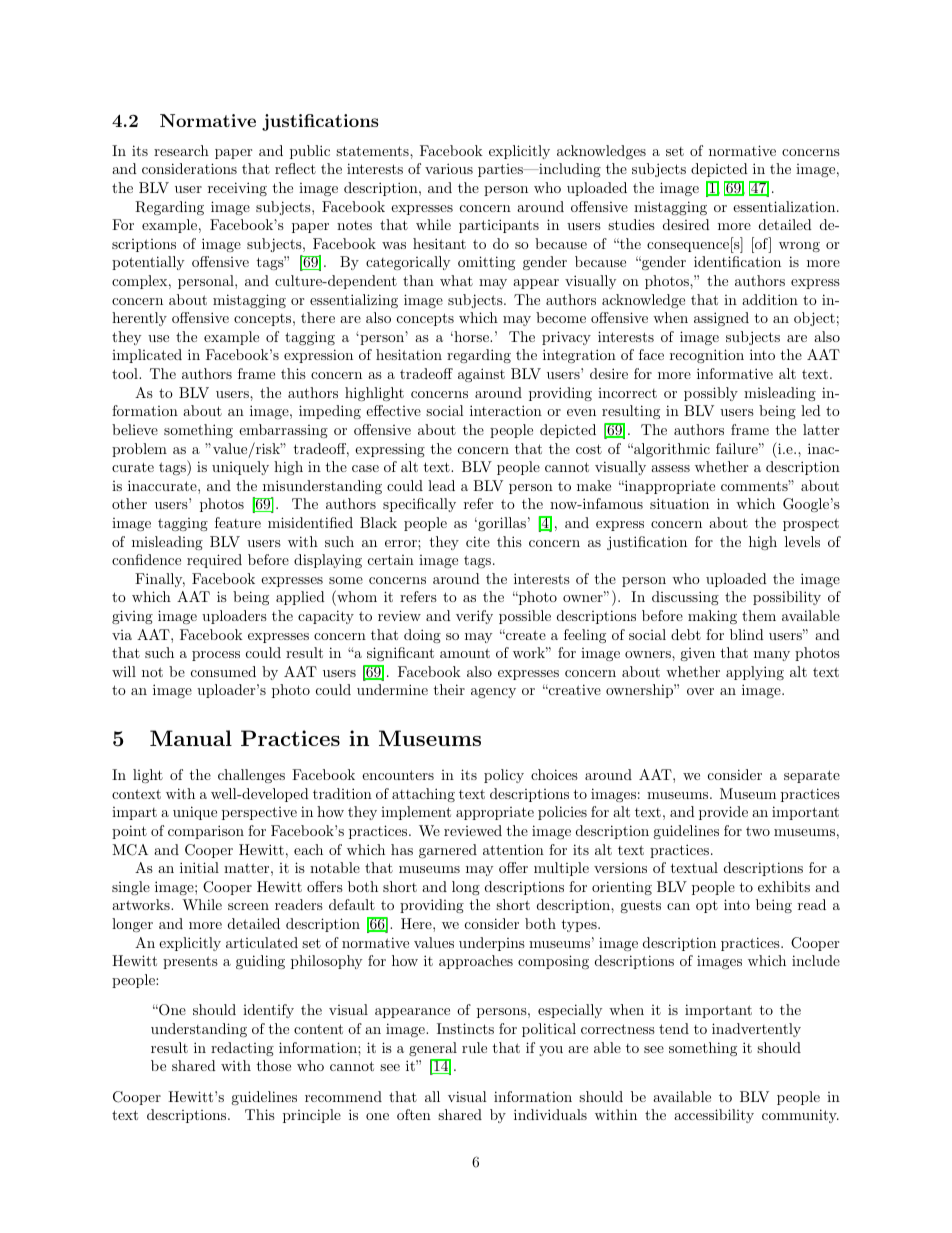  I want to click on initial, so click(199, 867).
